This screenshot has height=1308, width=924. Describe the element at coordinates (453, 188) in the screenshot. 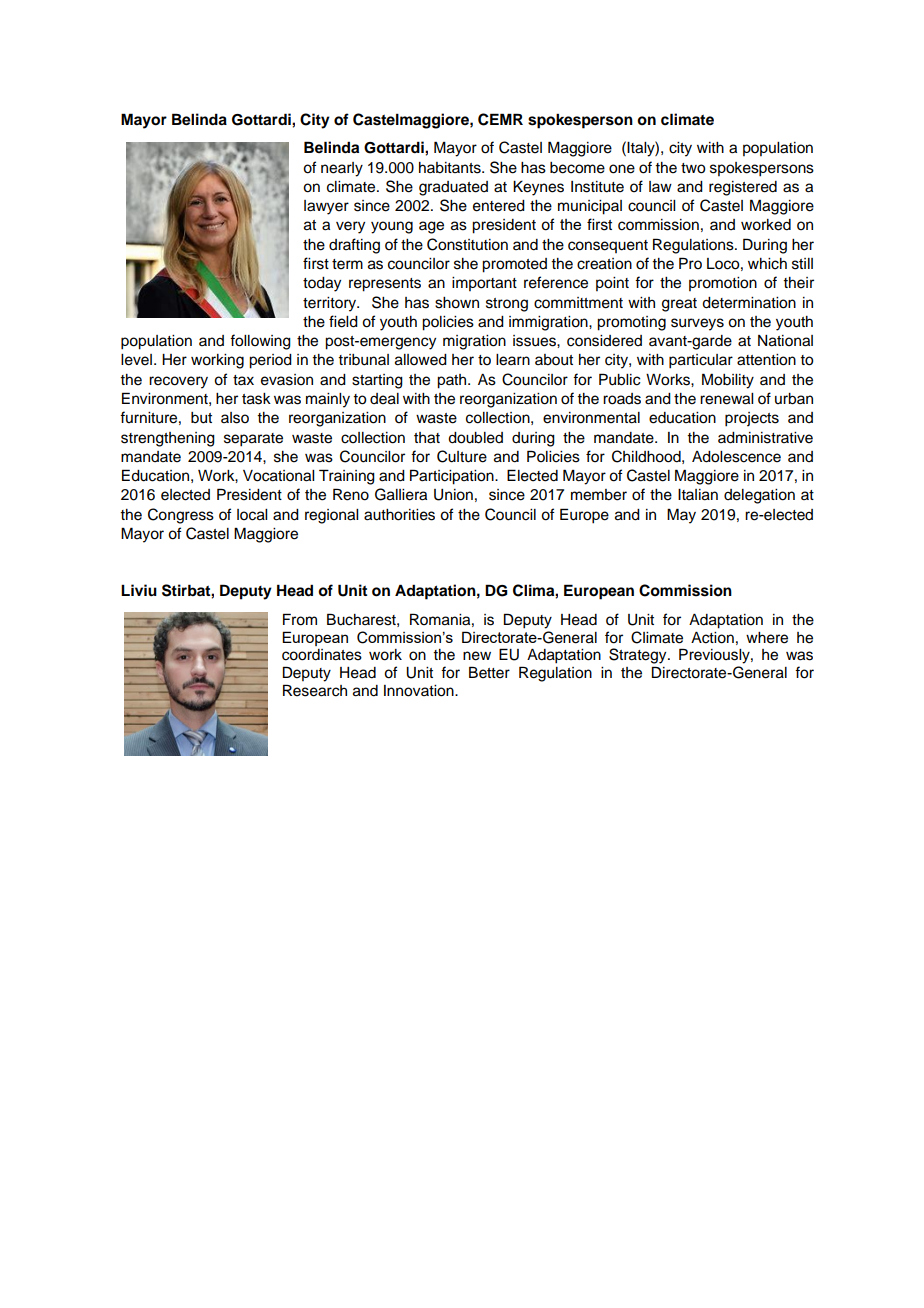

I see `graduated` at that location.
